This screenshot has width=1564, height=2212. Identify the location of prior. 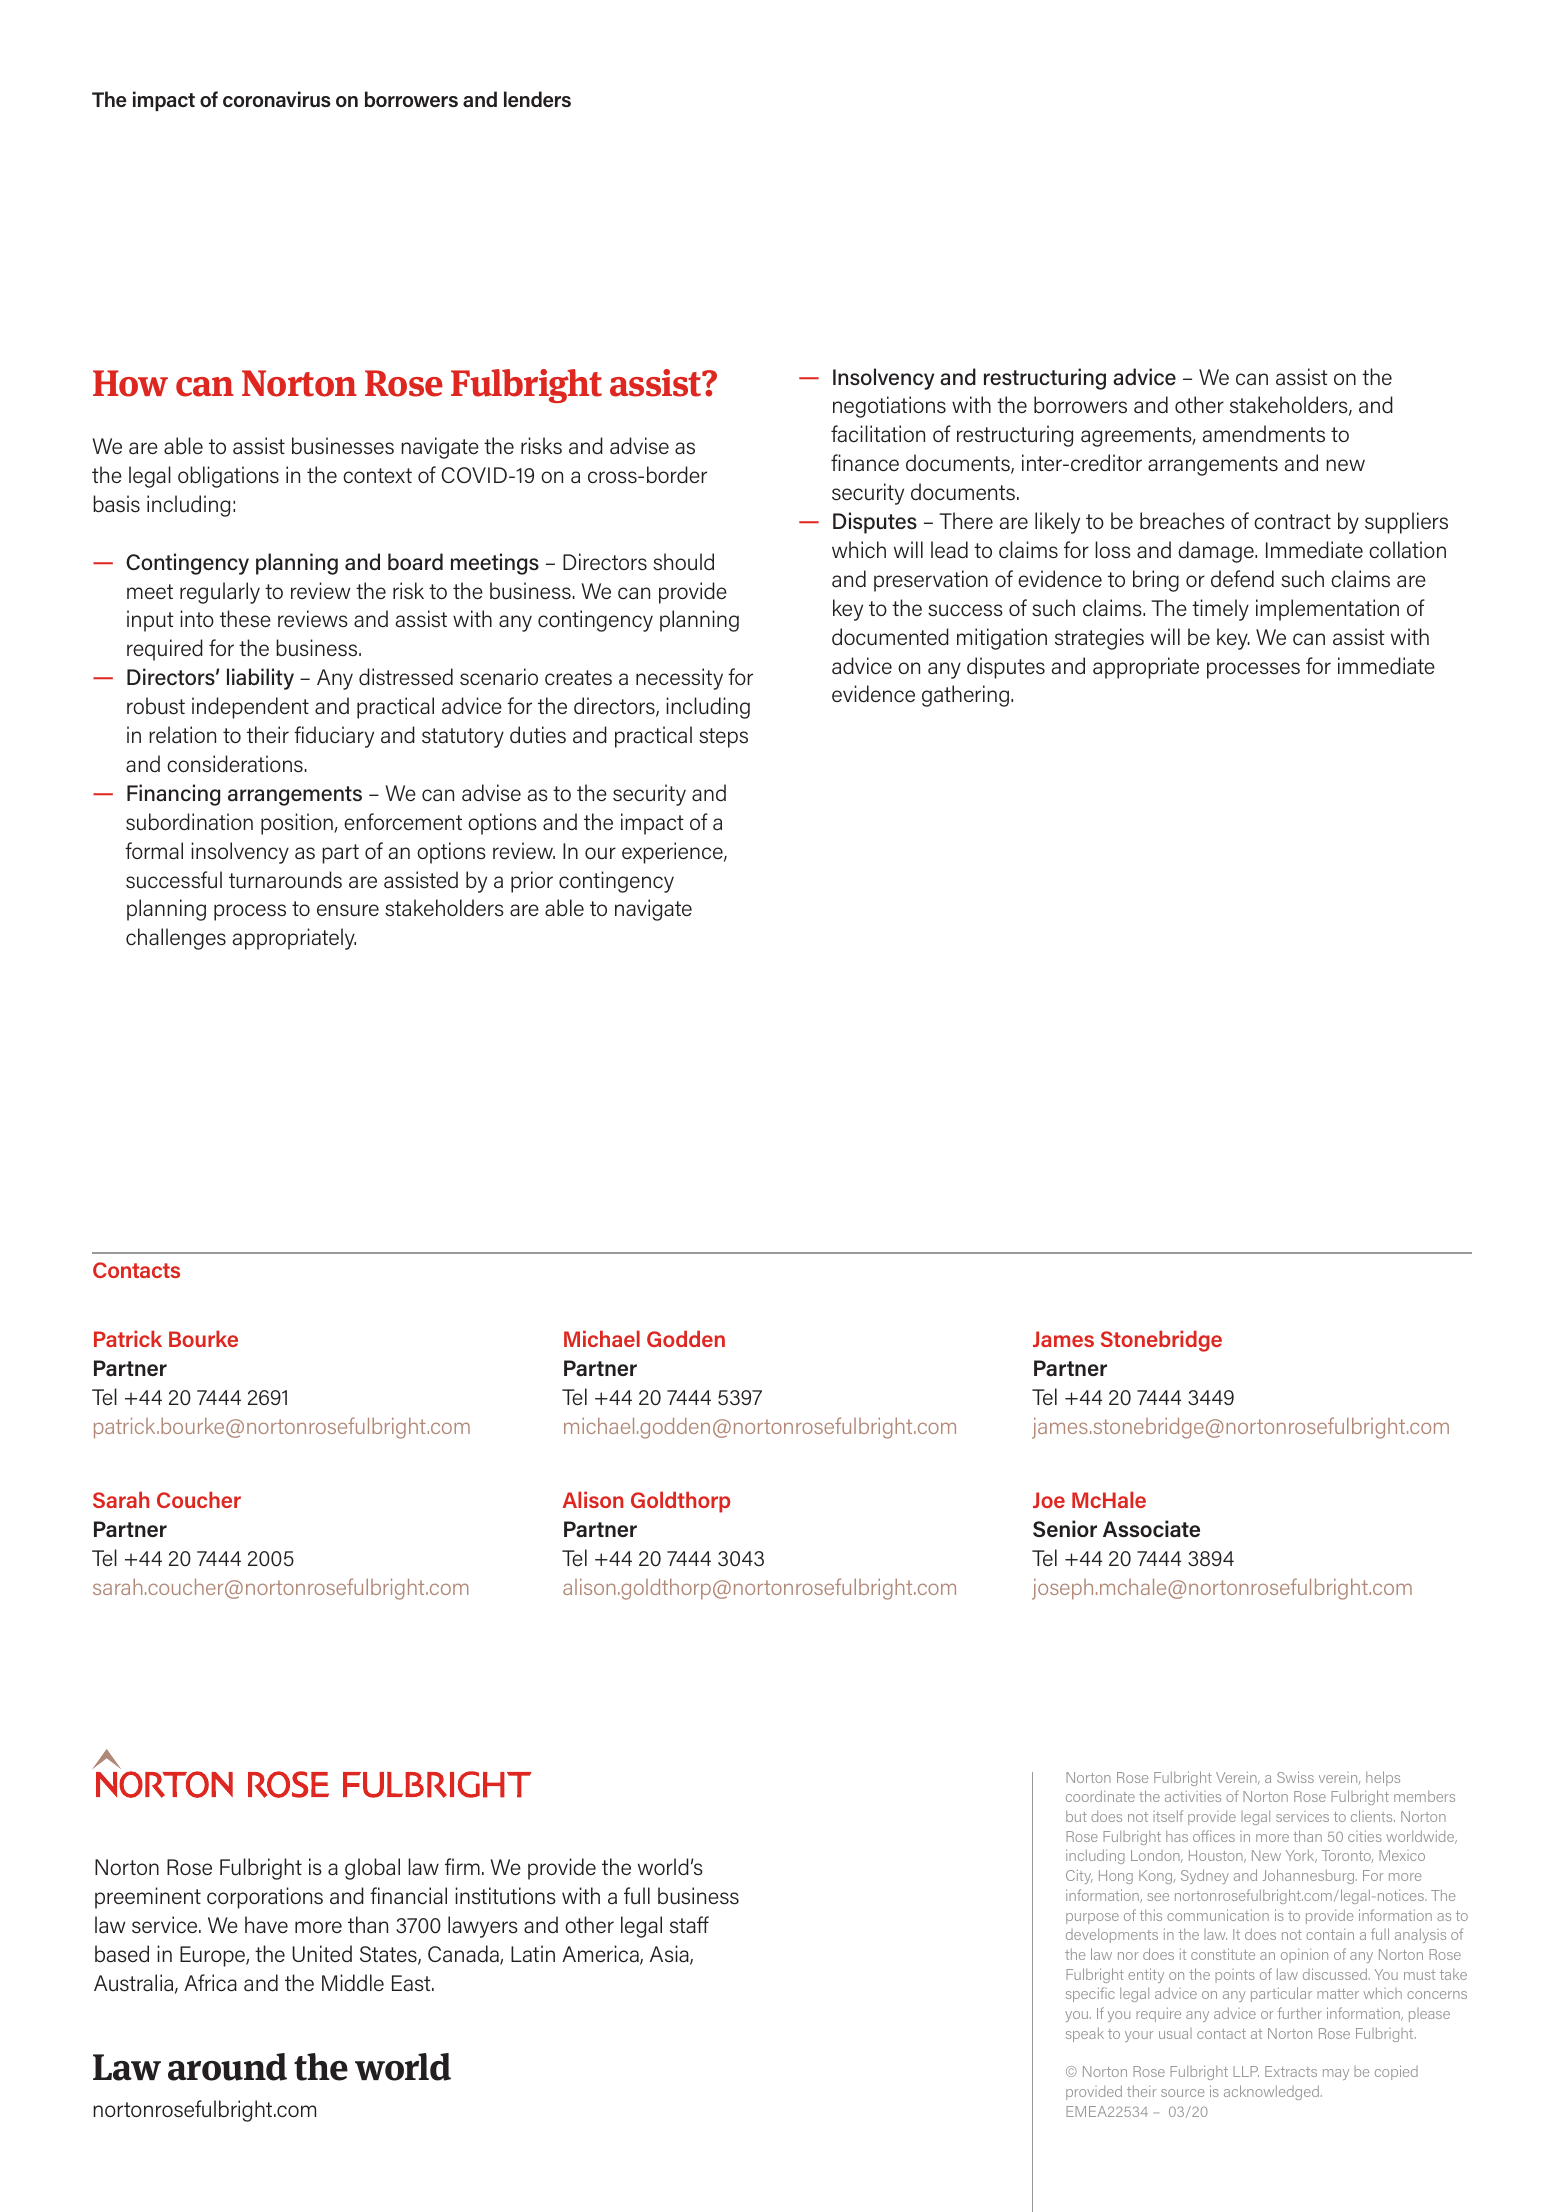
(532, 882).
